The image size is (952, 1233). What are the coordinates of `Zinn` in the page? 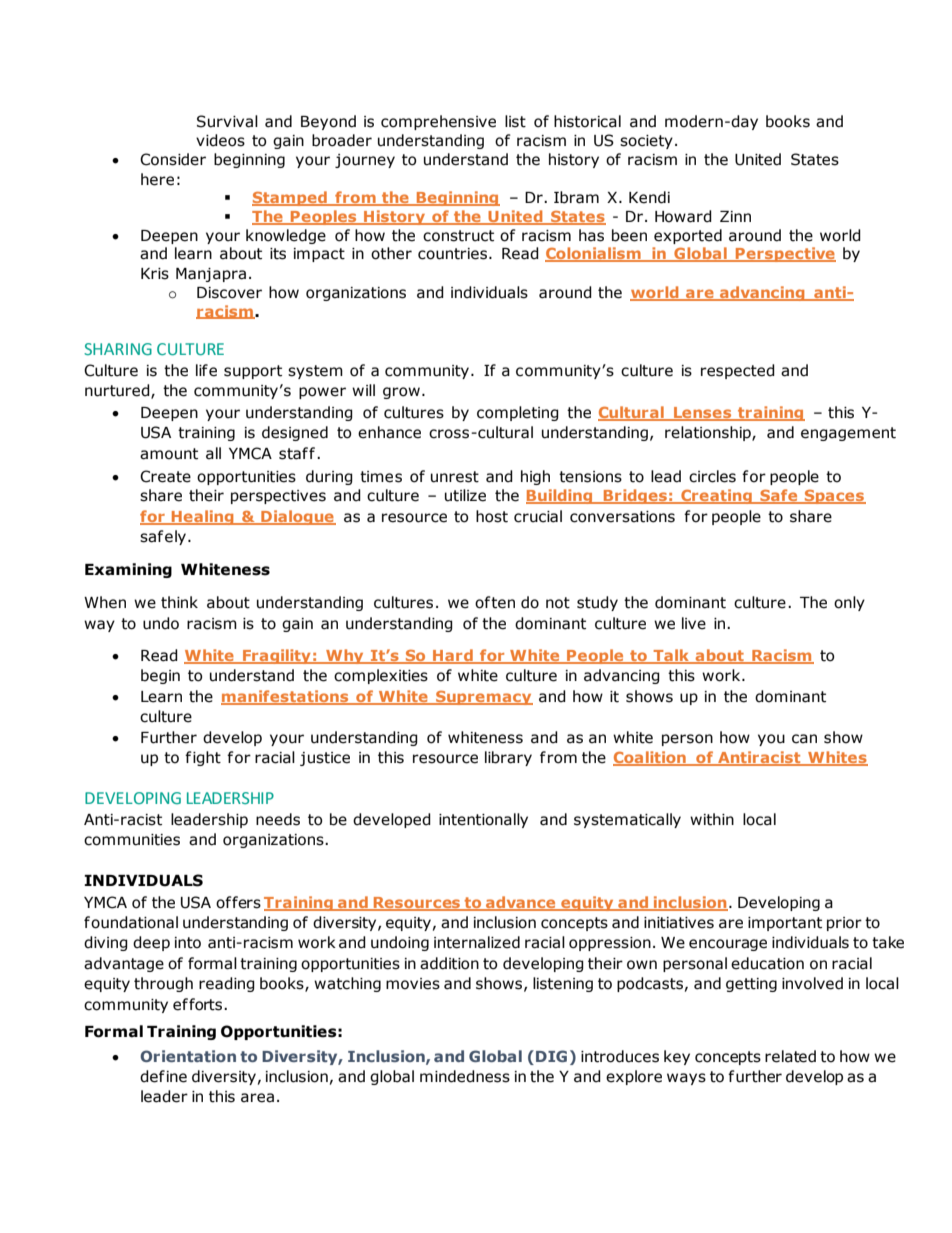 It's located at (735, 216).
